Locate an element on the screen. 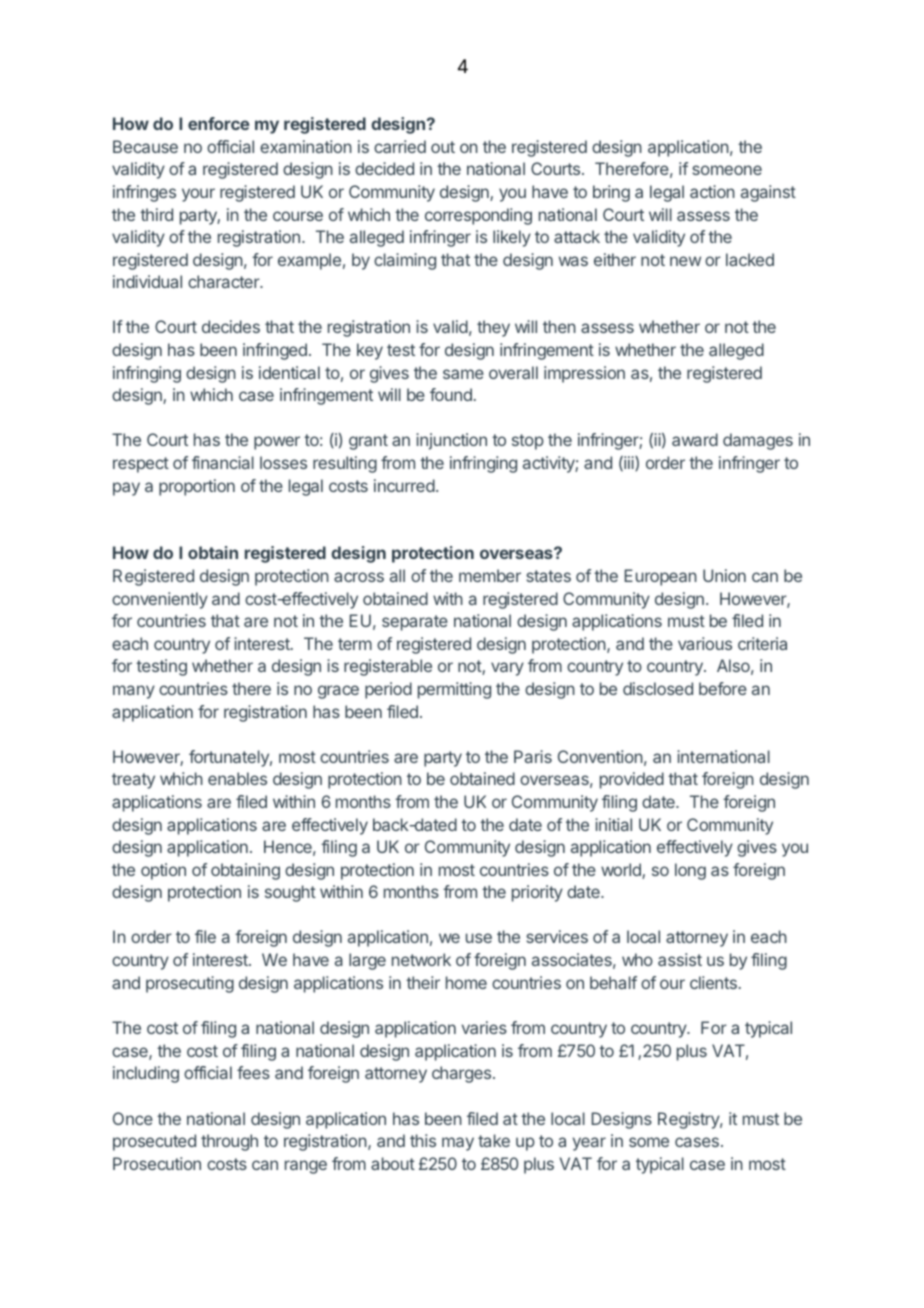 The image size is (924, 1308). action is located at coordinates (712, 191).
